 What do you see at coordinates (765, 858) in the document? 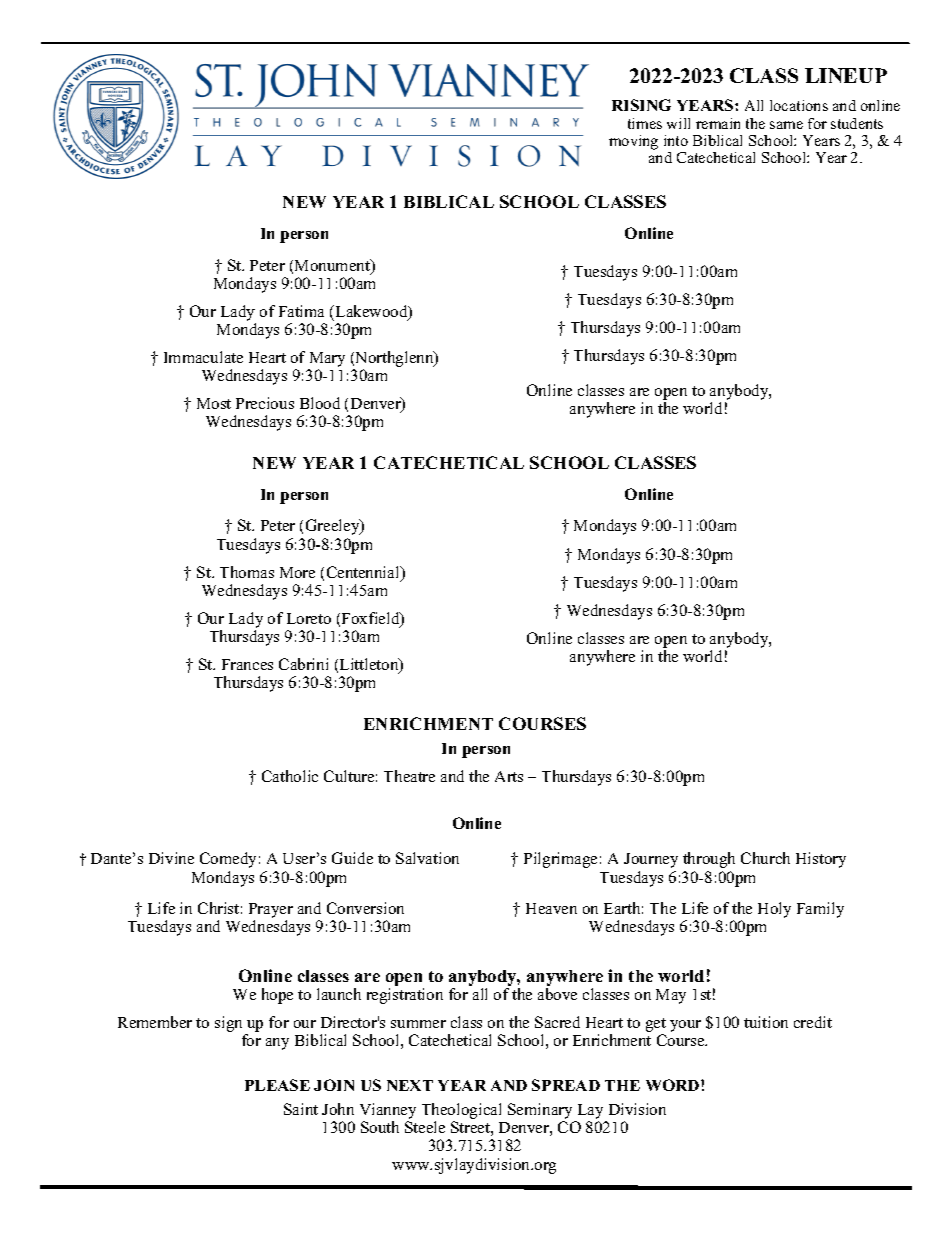
I see `Church` at bounding box center [765, 858].
